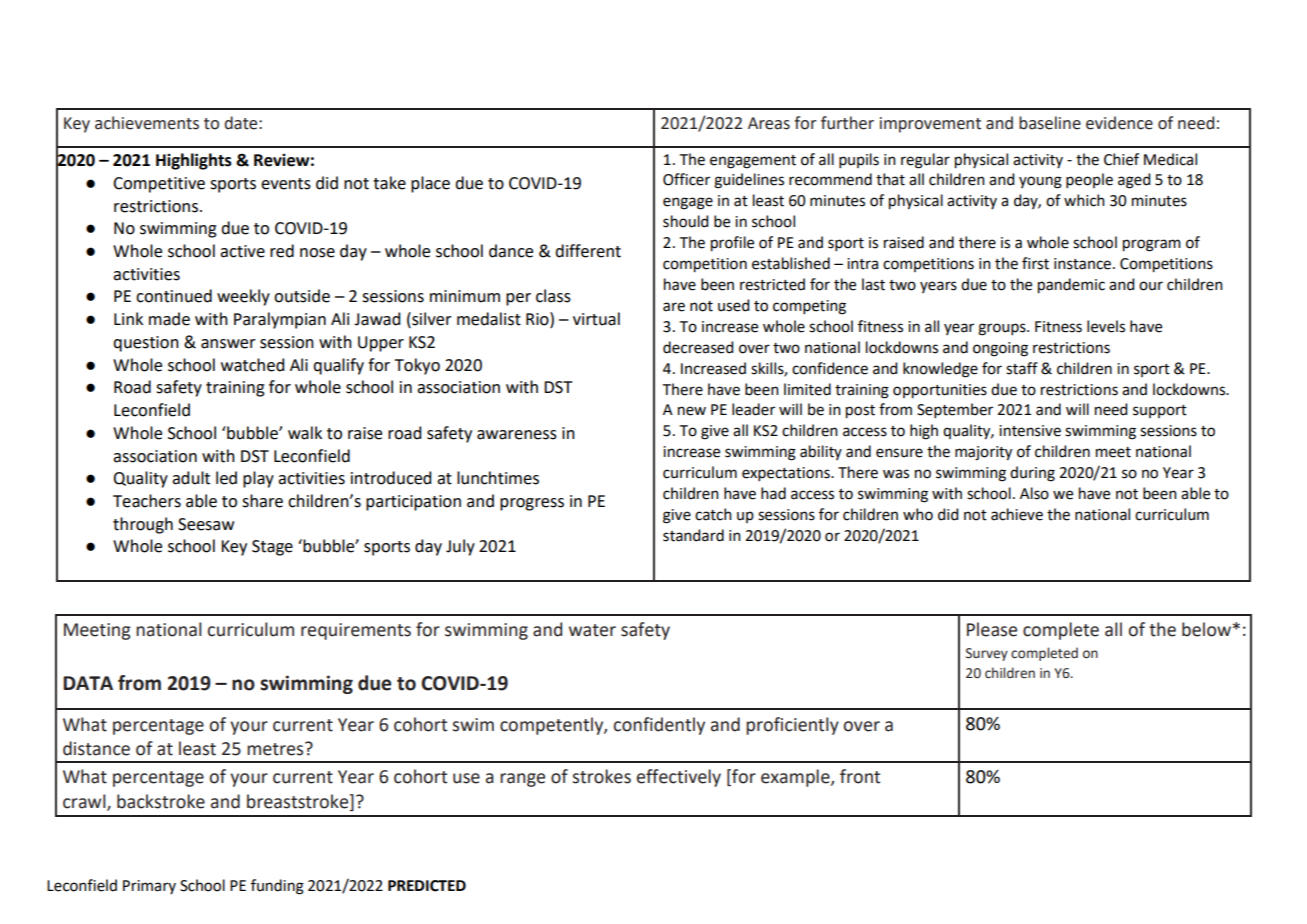 Image resolution: width=1307 pixels, height=924 pixels. What do you see at coordinates (686, 179) in the screenshot?
I see `Officer` at bounding box center [686, 179].
